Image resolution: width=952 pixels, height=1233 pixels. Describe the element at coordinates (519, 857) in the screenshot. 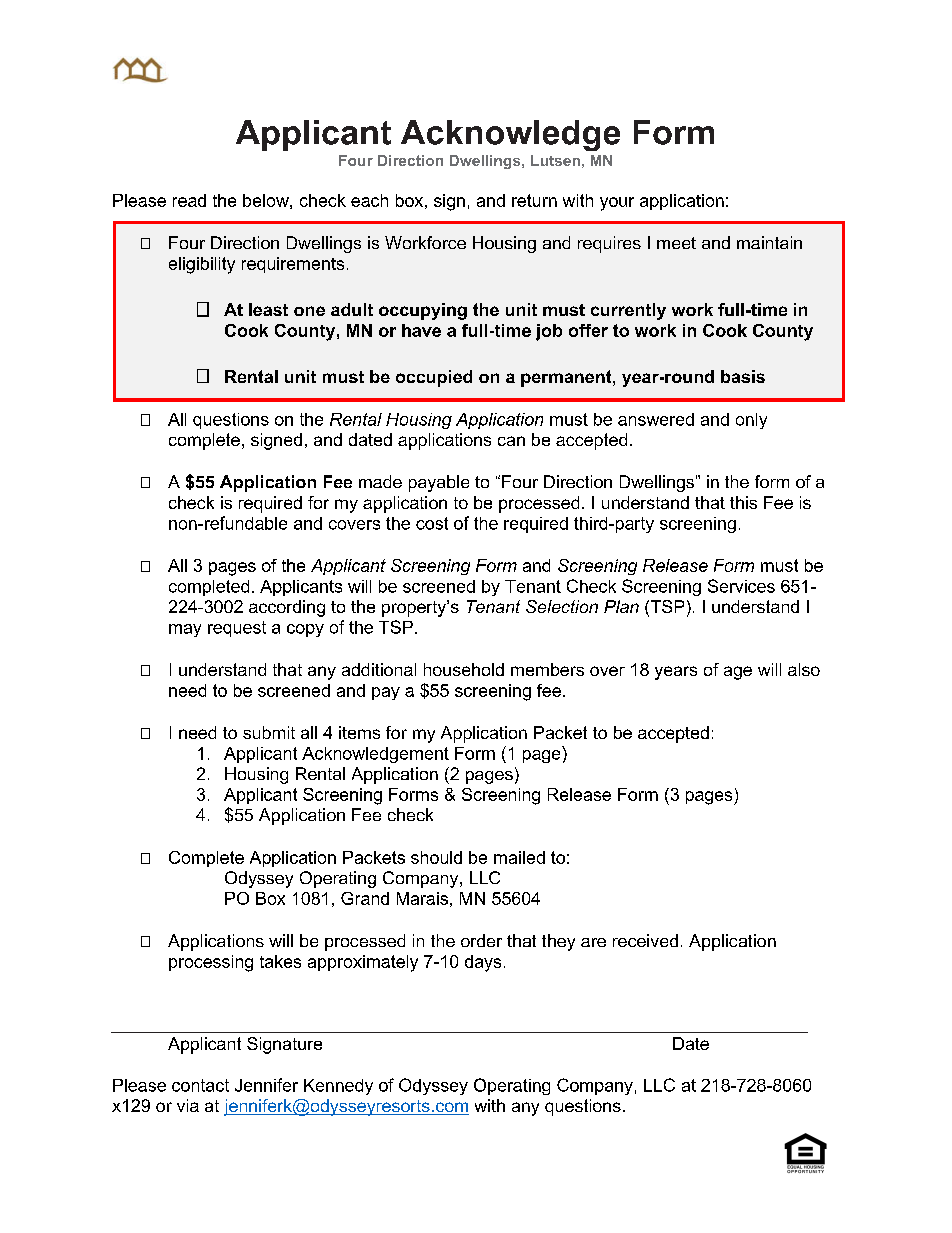

I see `mailed` at that location.
